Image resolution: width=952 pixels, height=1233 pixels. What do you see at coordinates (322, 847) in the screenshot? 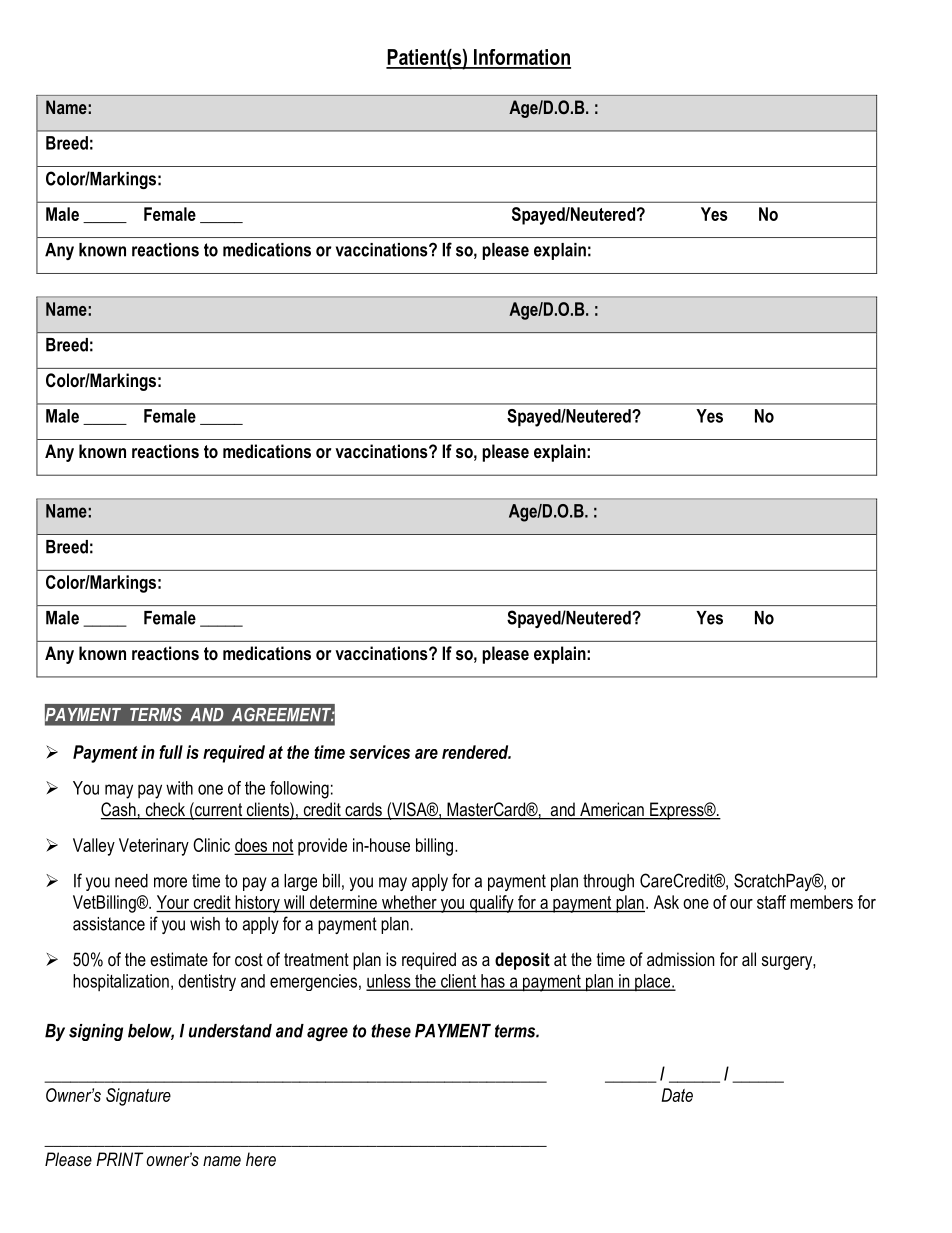
I see `provide` at bounding box center [322, 847].
